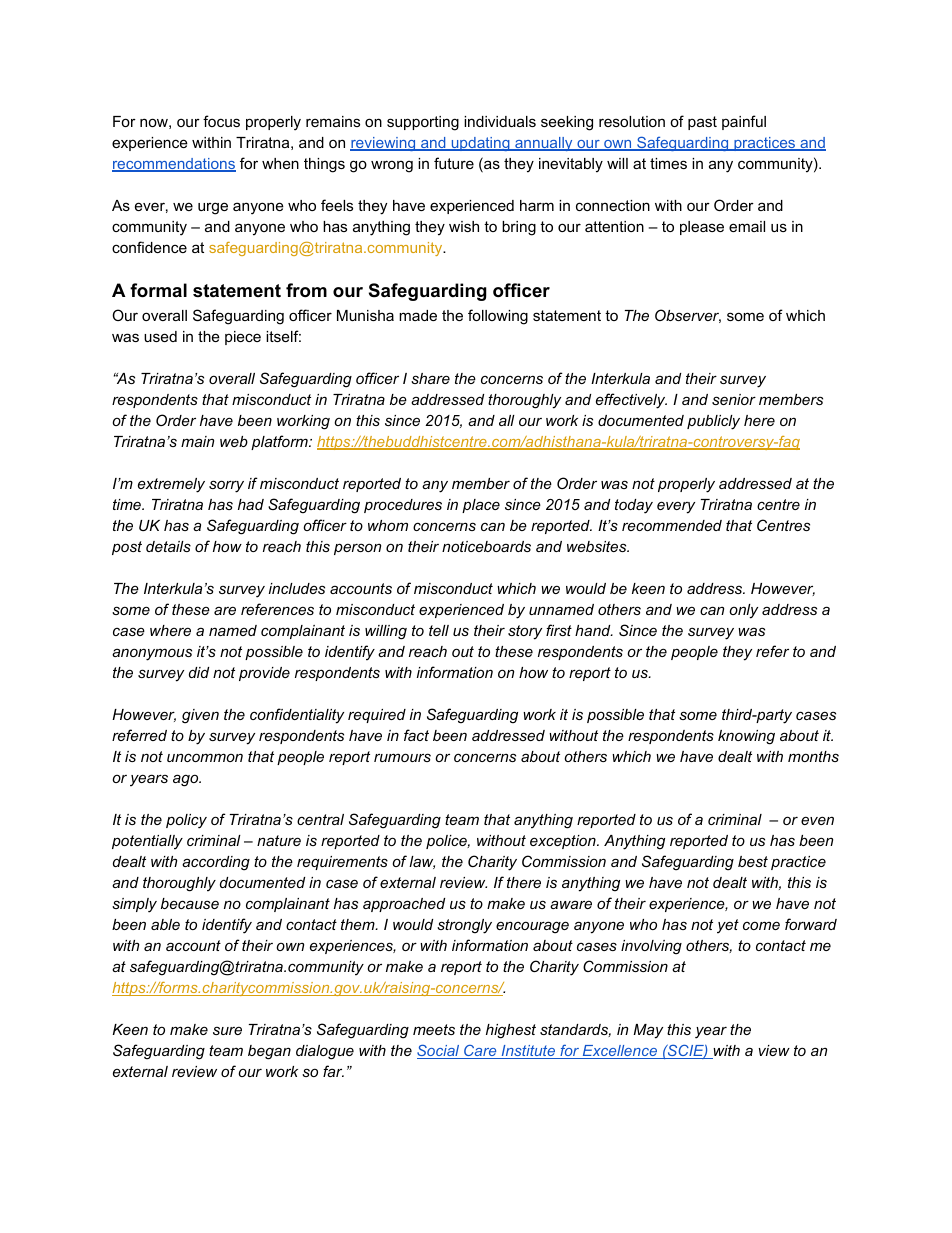 This page has width=952, height=1233. I want to click on updating, so click(480, 144).
